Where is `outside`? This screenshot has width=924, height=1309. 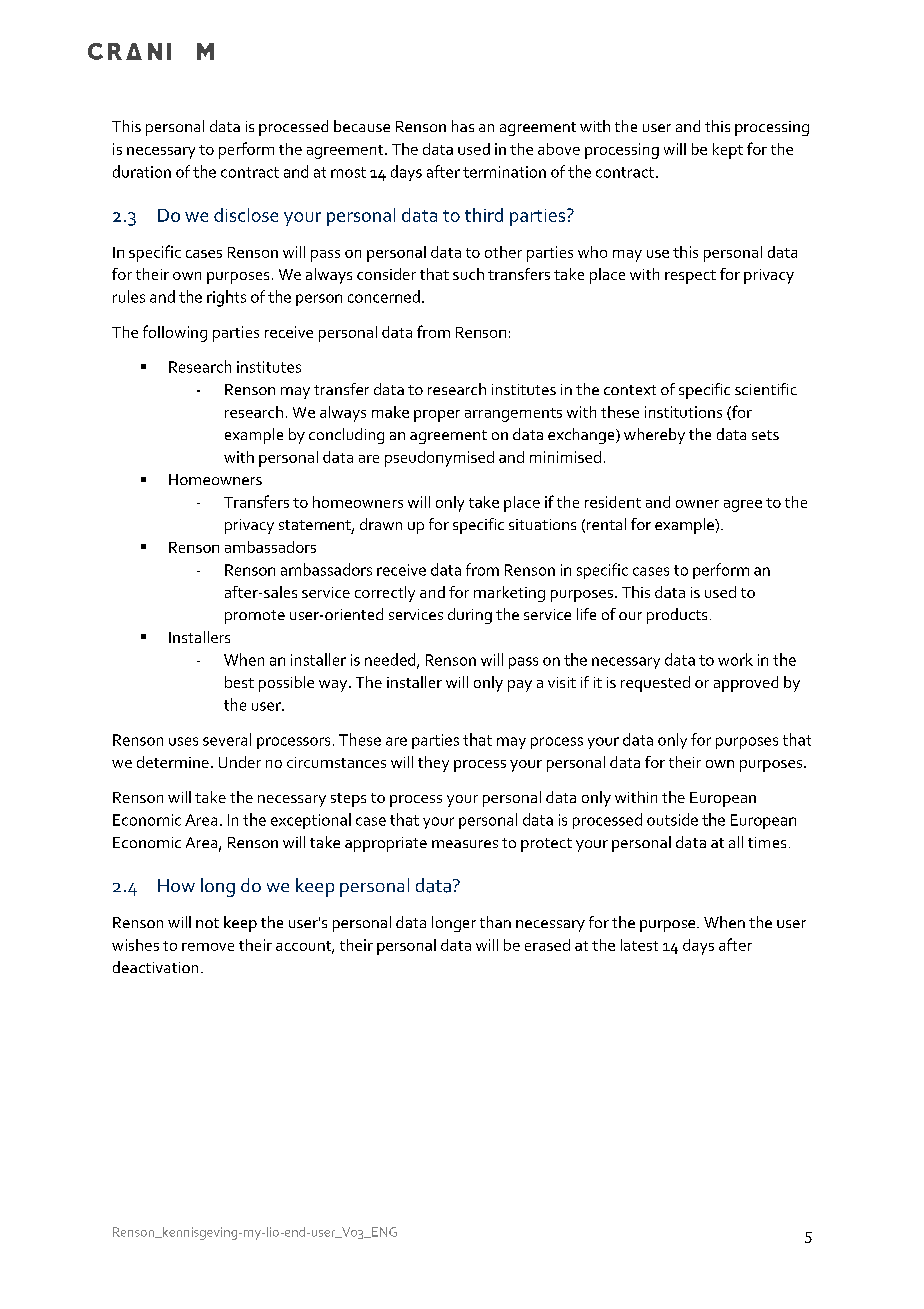 outside is located at coordinates (672, 819).
